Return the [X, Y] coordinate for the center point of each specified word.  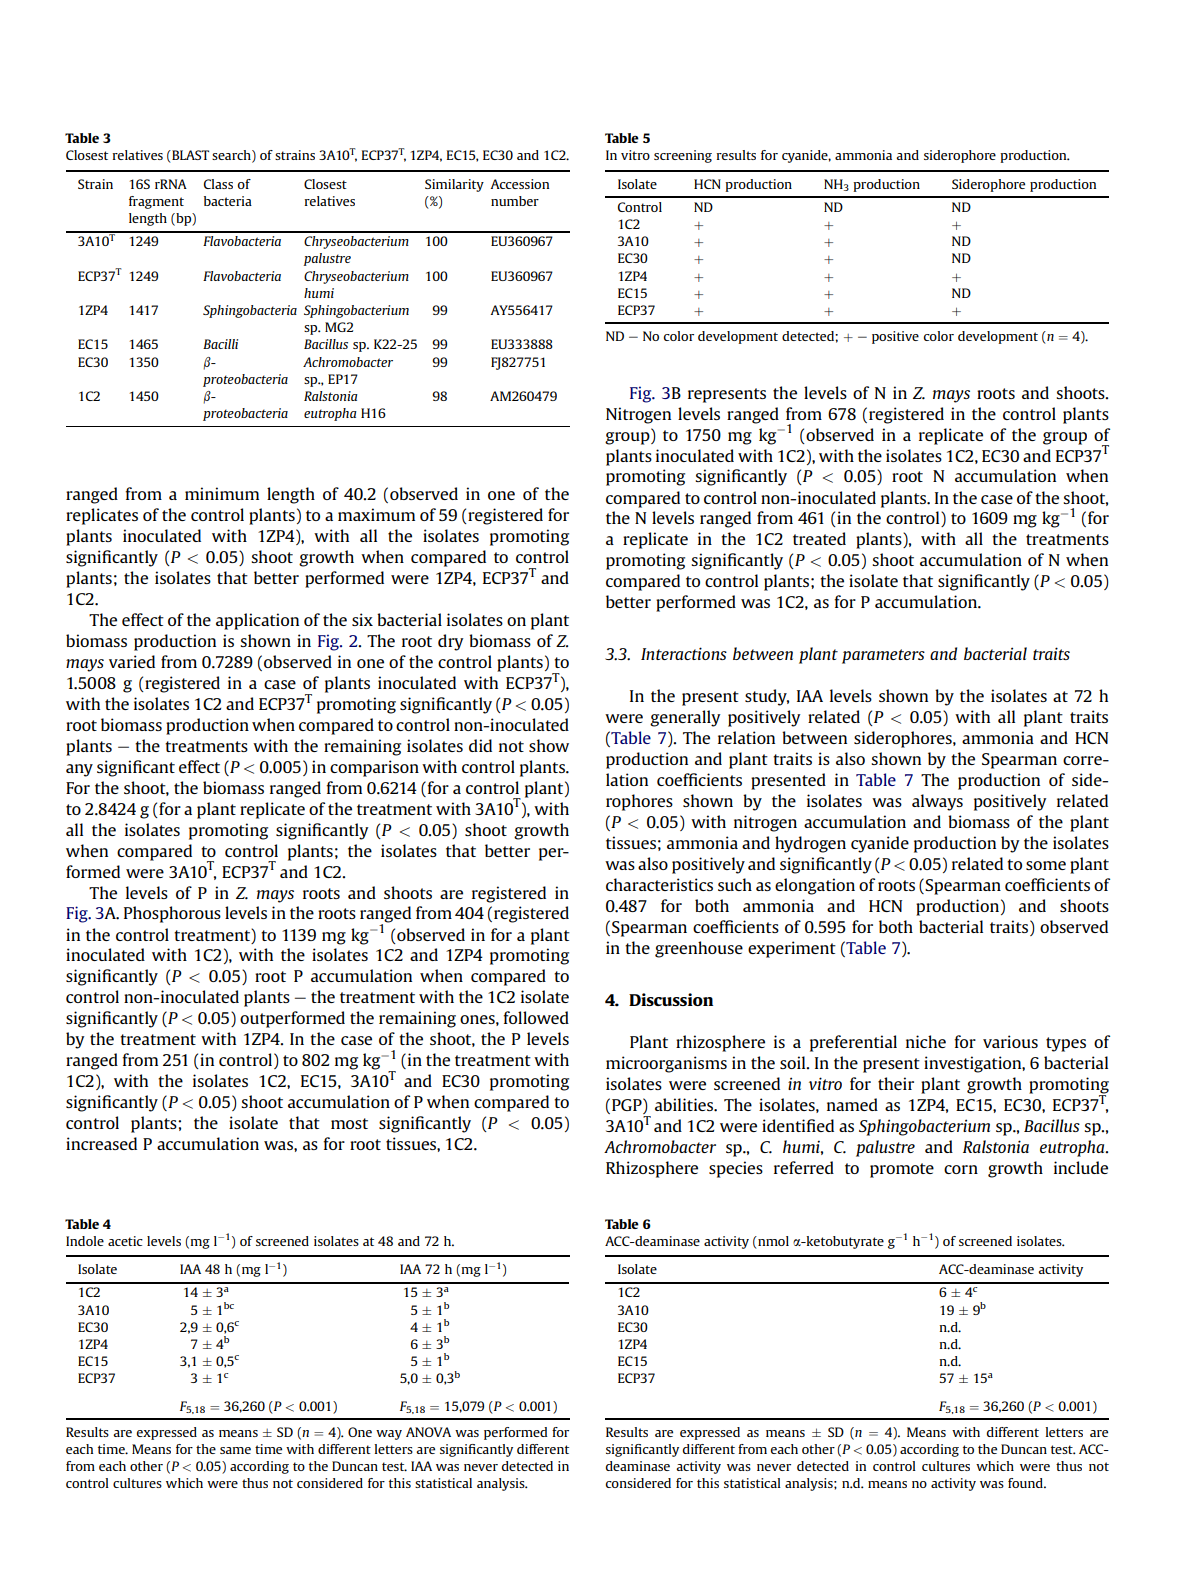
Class [218, 184]
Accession [519, 184]
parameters [883, 656]
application [257, 621]
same [235, 1450]
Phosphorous [172, 914]
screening [683, 156]
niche [926, 1041]
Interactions [684, 653]
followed [536, 1017]
